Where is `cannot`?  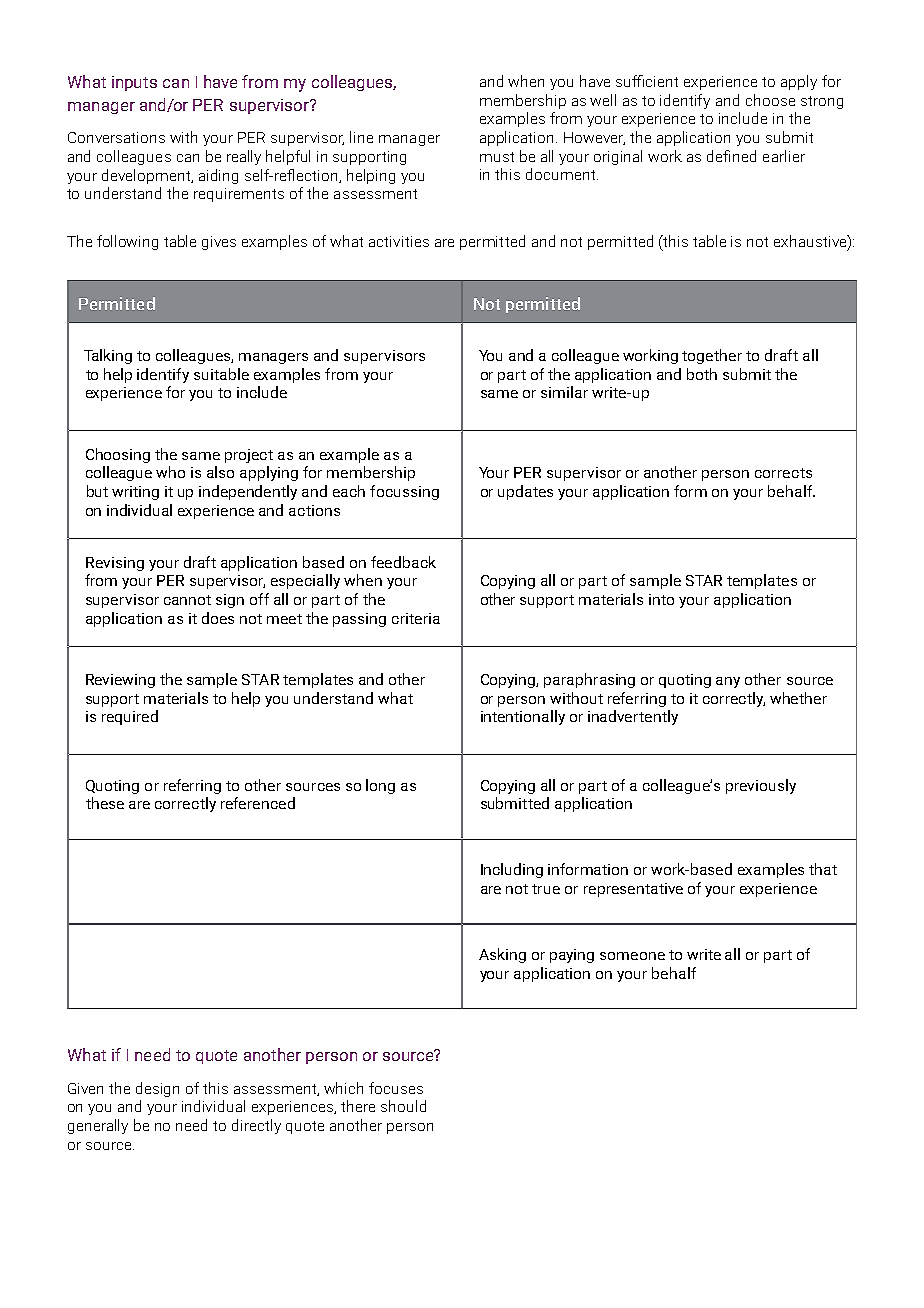 cannot is located at coordinates (187, 600).
